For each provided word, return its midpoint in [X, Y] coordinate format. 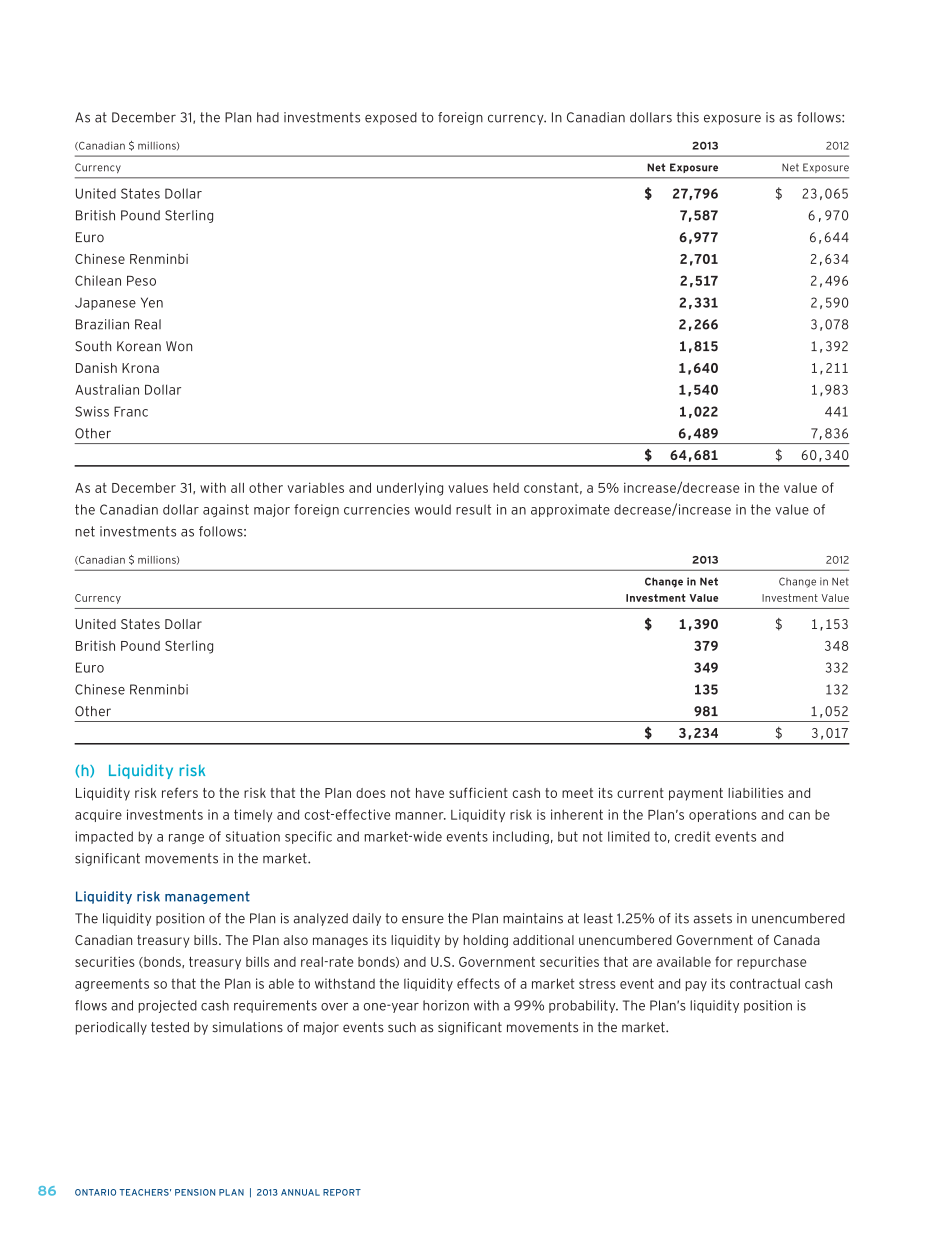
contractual [765, 983]
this [688, 117]
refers [180, 792]
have [430, 793]
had [268, 117]
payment [696, 794]
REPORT [342, 1192]
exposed [391, 118]
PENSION [195, 1192]
